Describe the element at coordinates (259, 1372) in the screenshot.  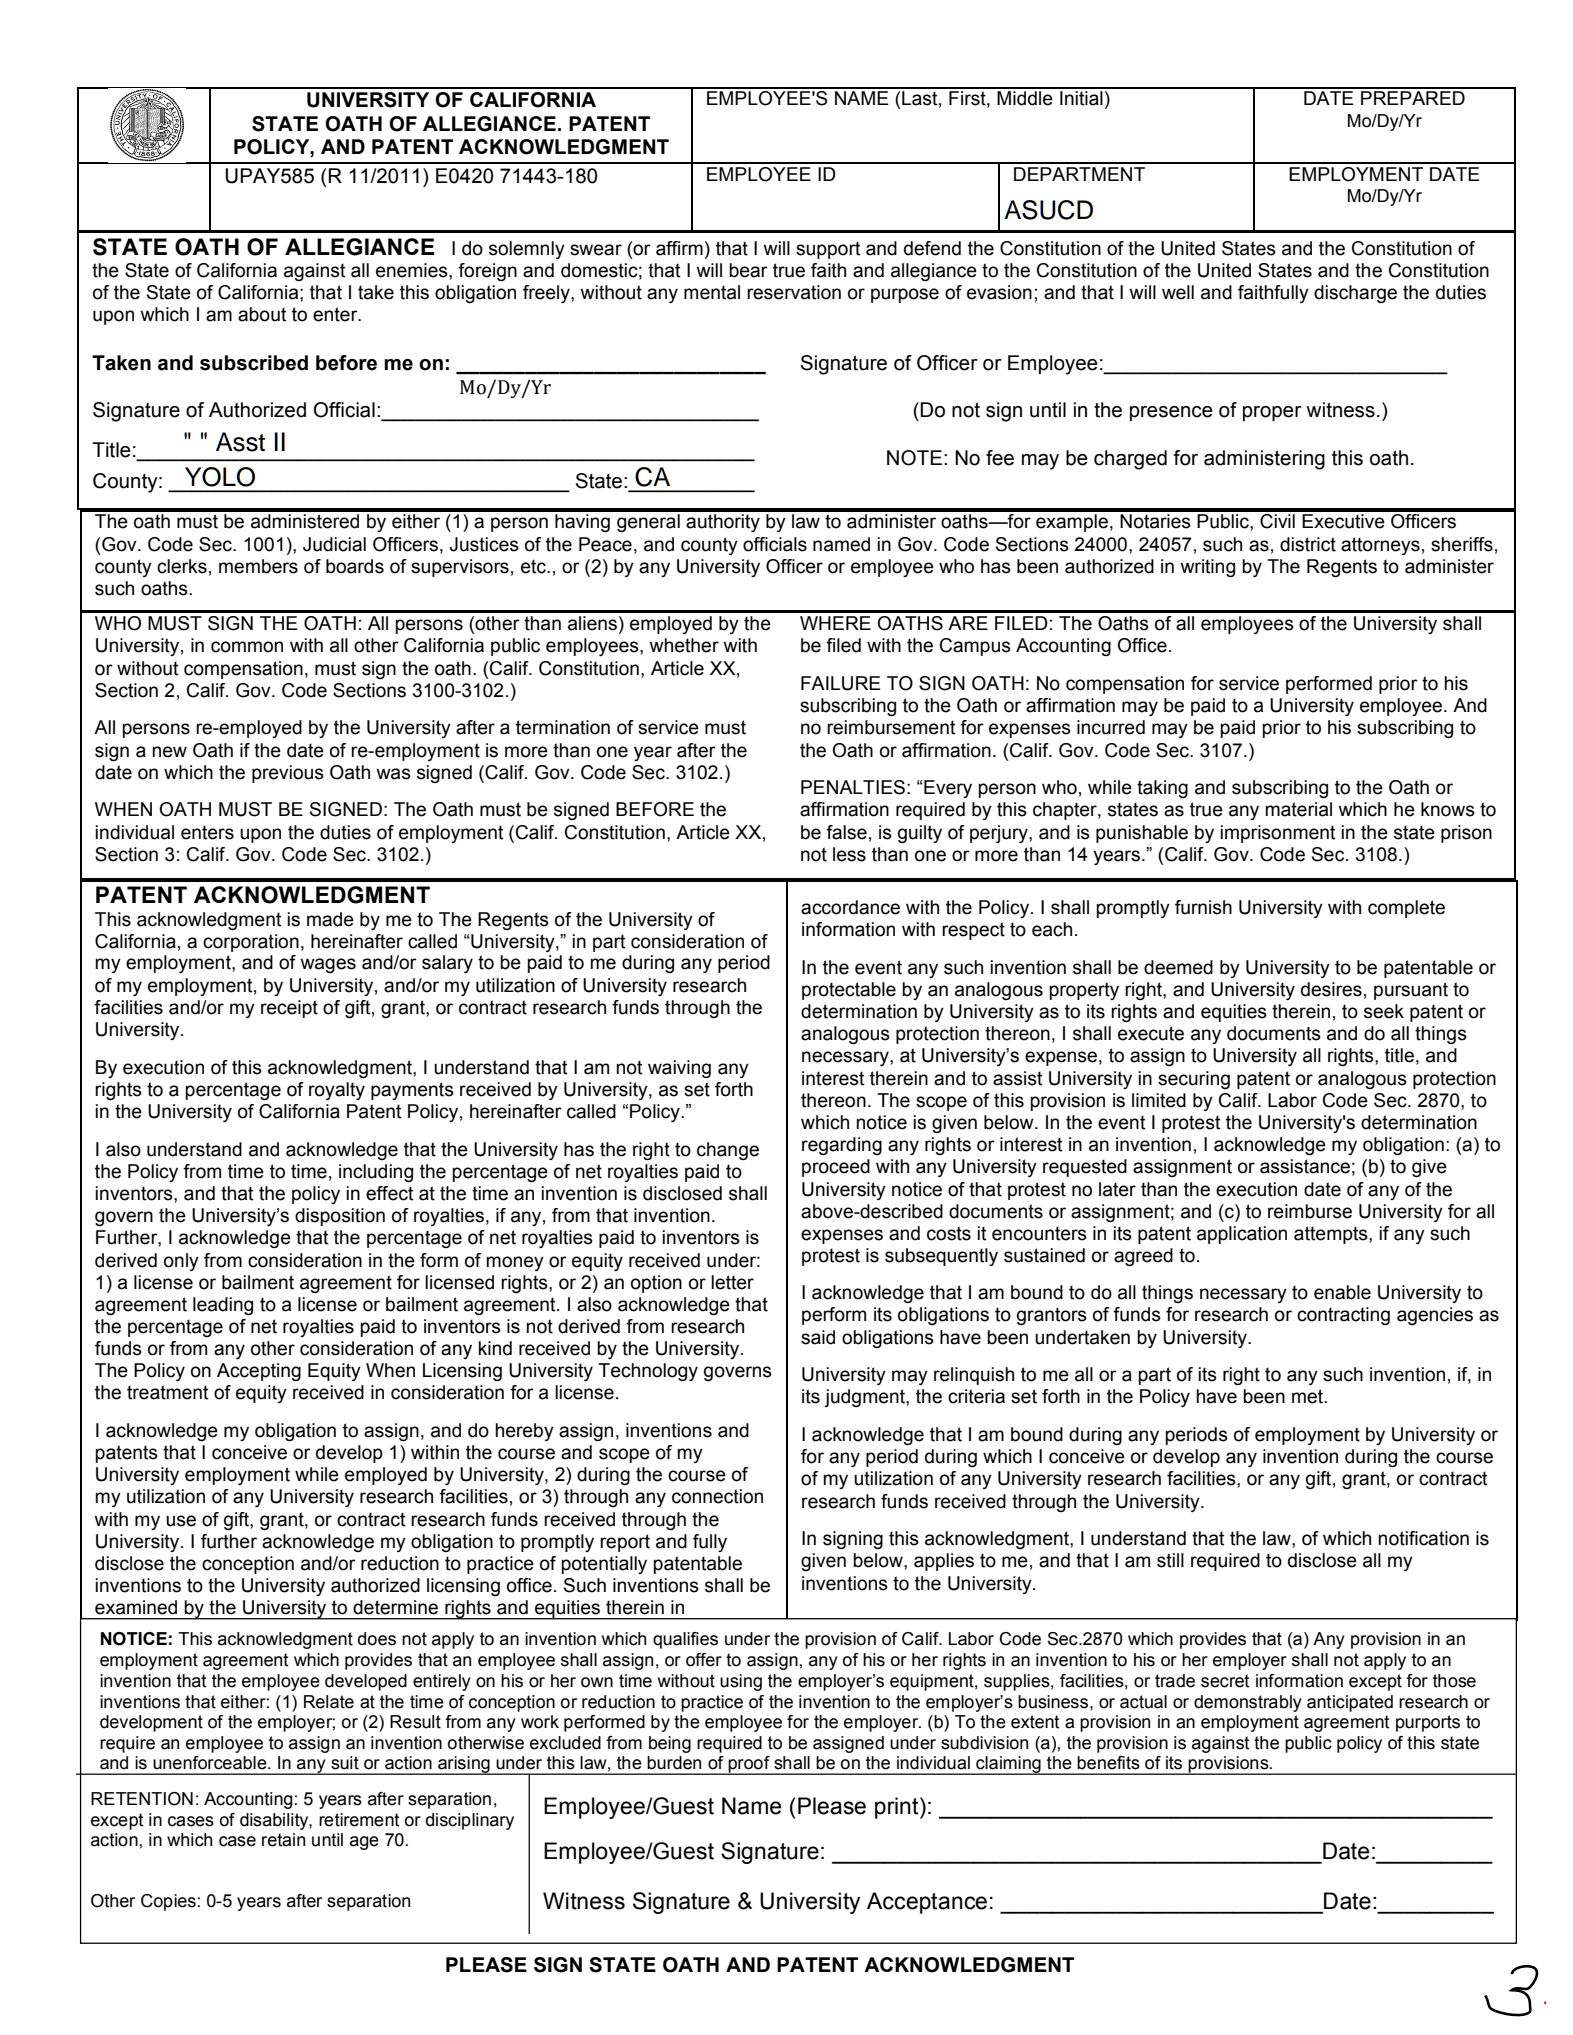
I see `Accepting` at that location.
